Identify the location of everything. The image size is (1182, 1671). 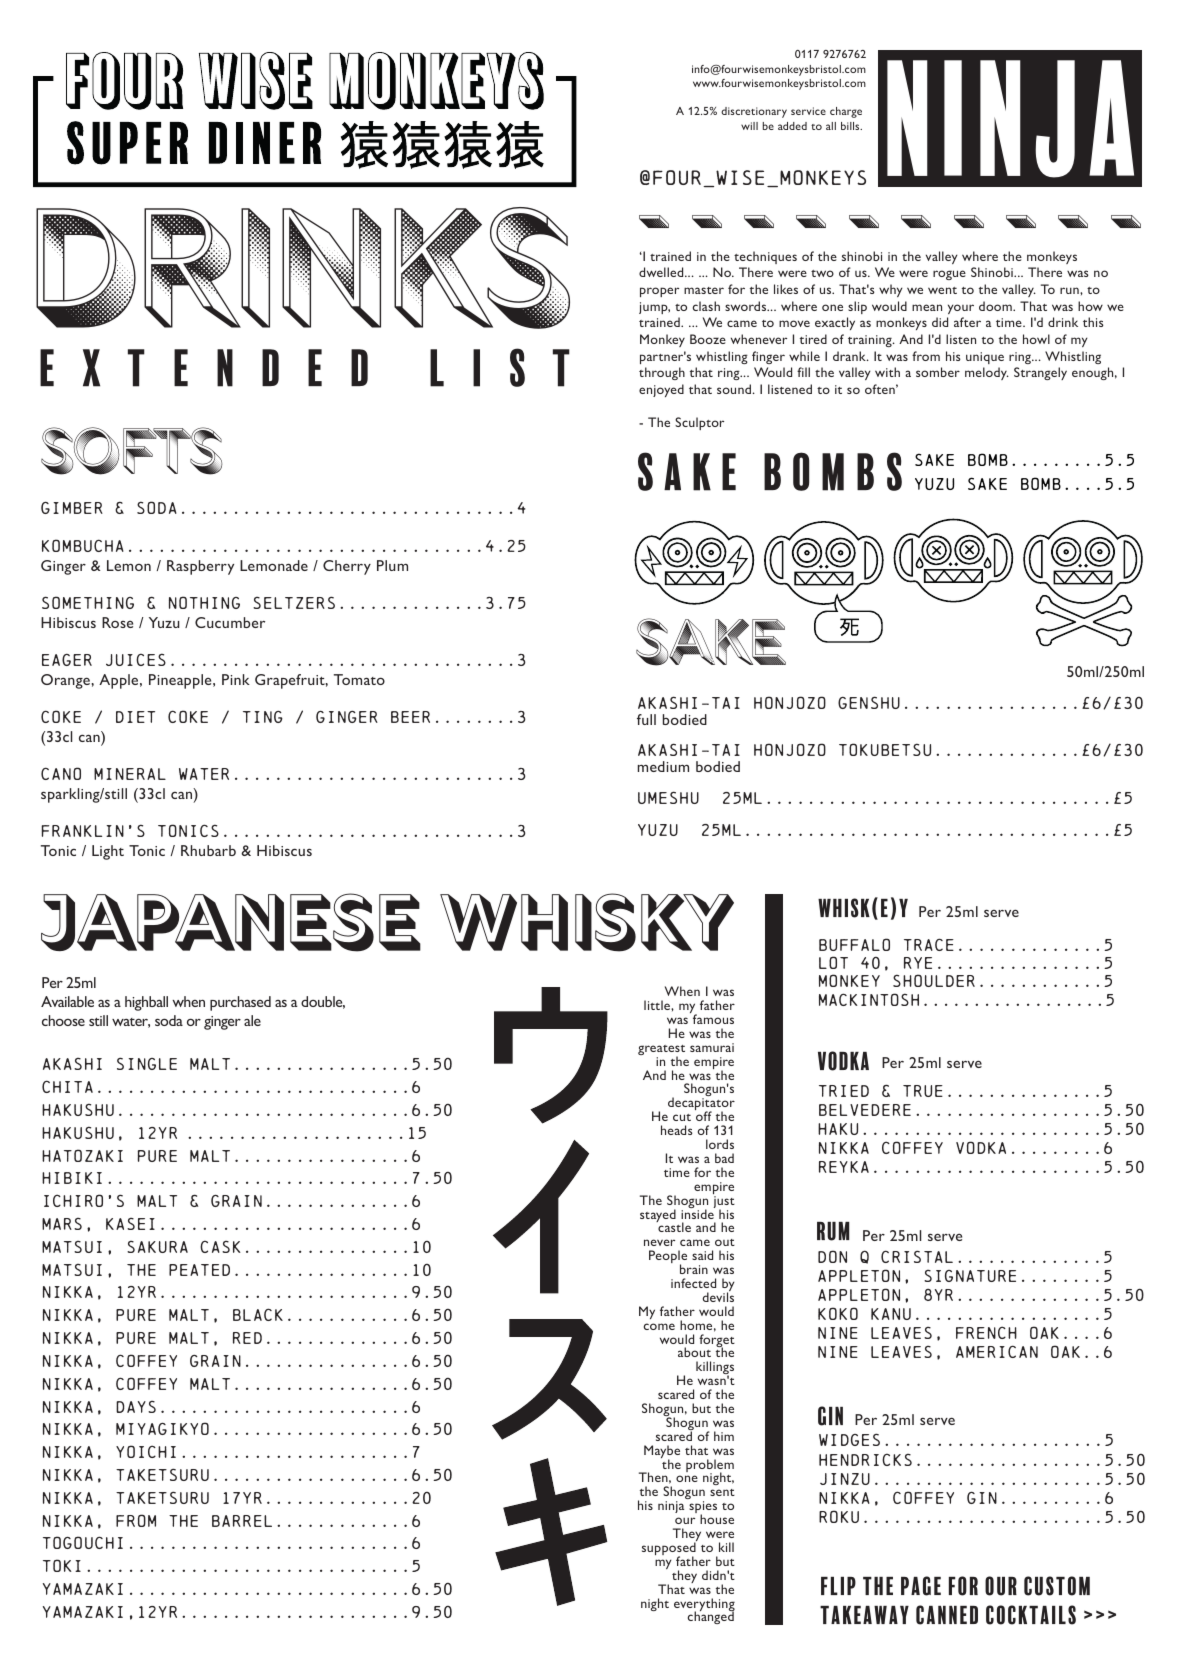
(704, 1606).
